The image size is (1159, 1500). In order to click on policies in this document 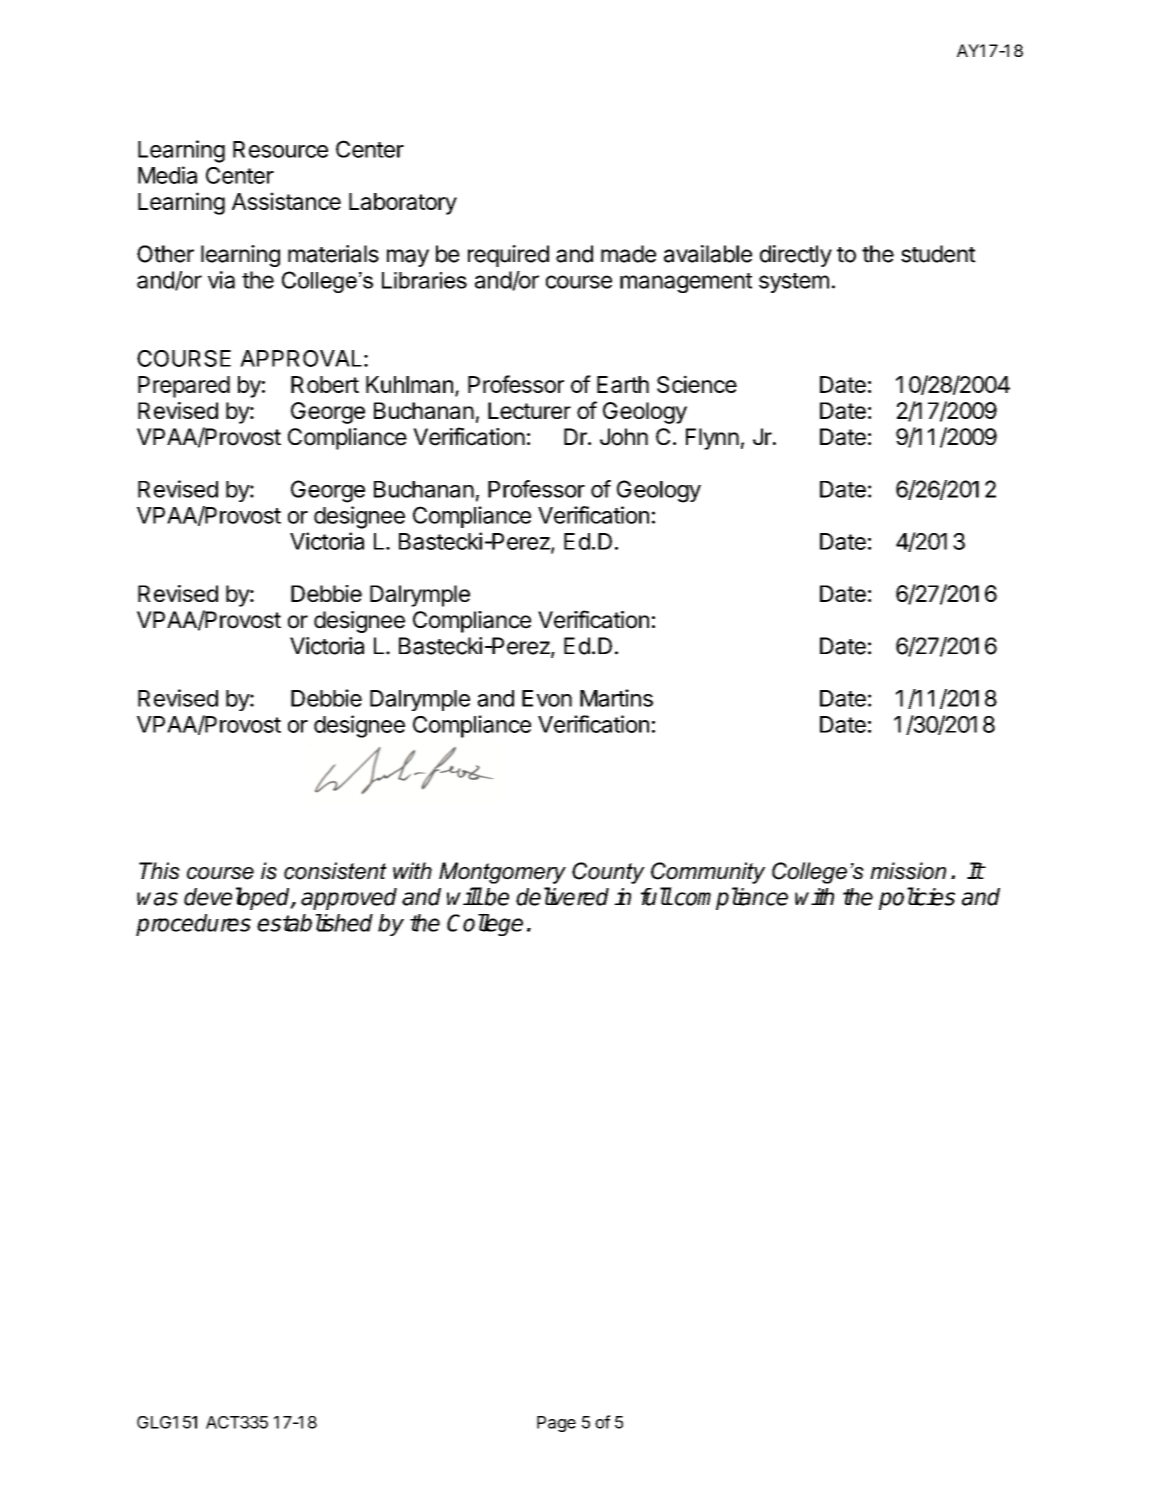, I will do `click(917, 898)`.
